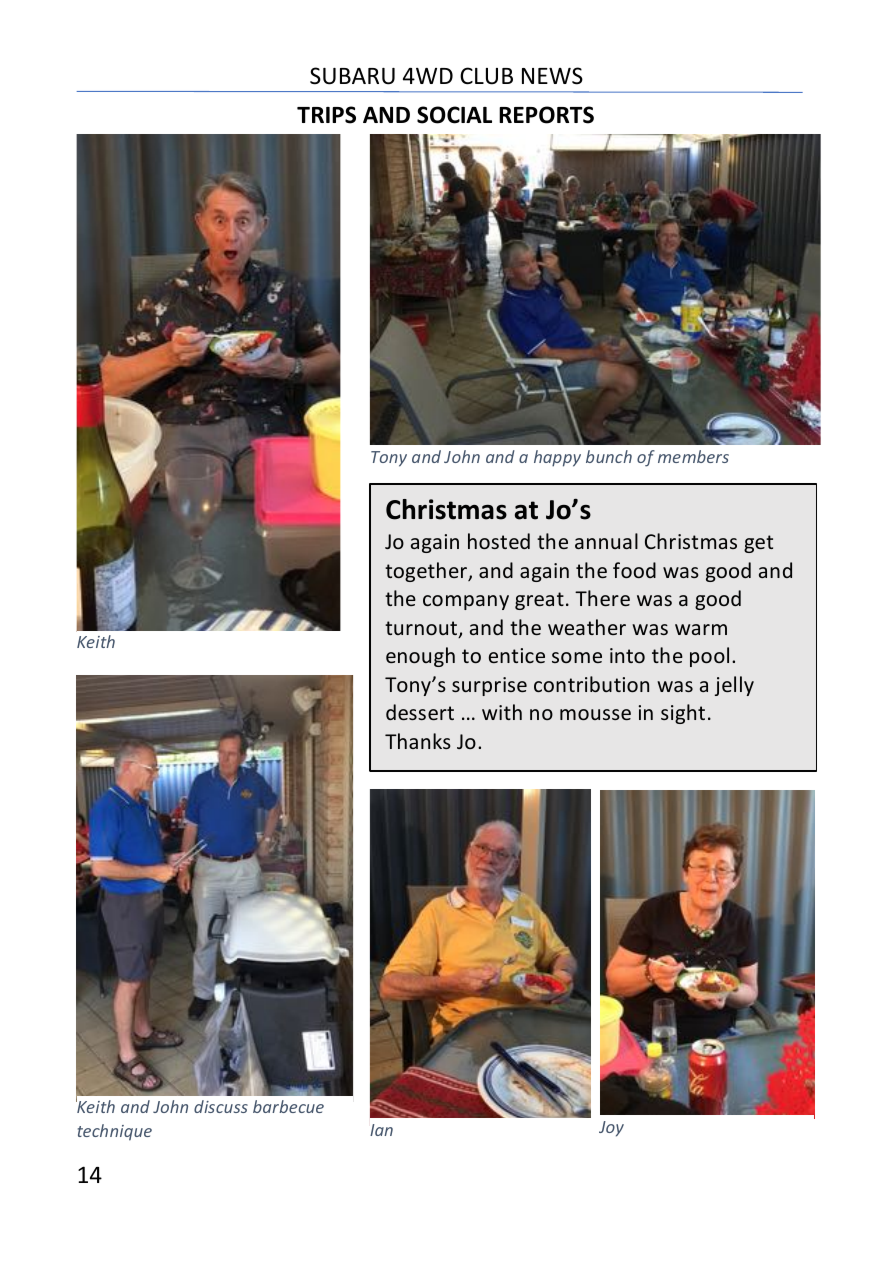 The image size is (893, 1265). I want to click on Joy, so click(611, 1129).
